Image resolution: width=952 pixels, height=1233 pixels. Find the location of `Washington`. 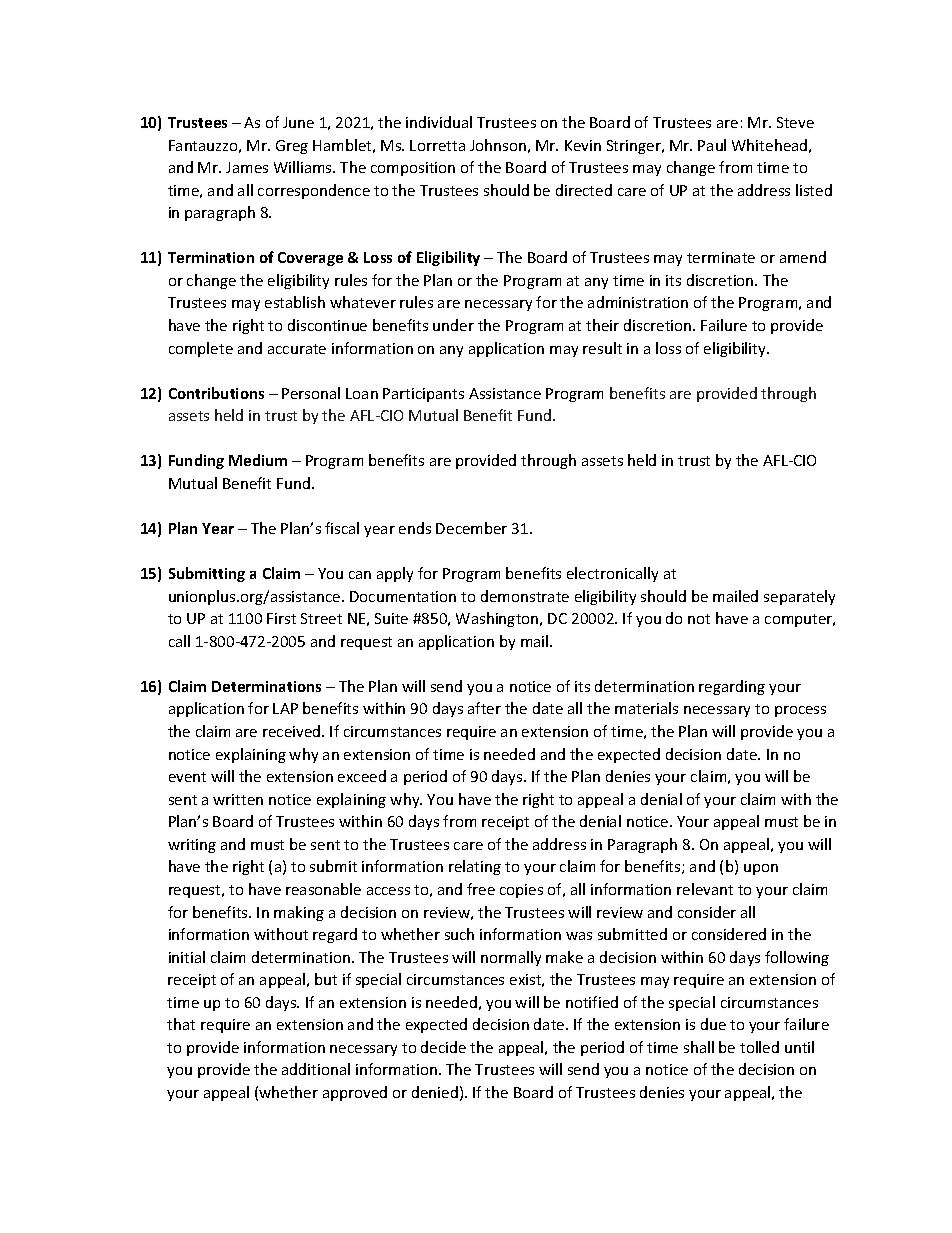

Washington is located at coordinates (498, 619).
